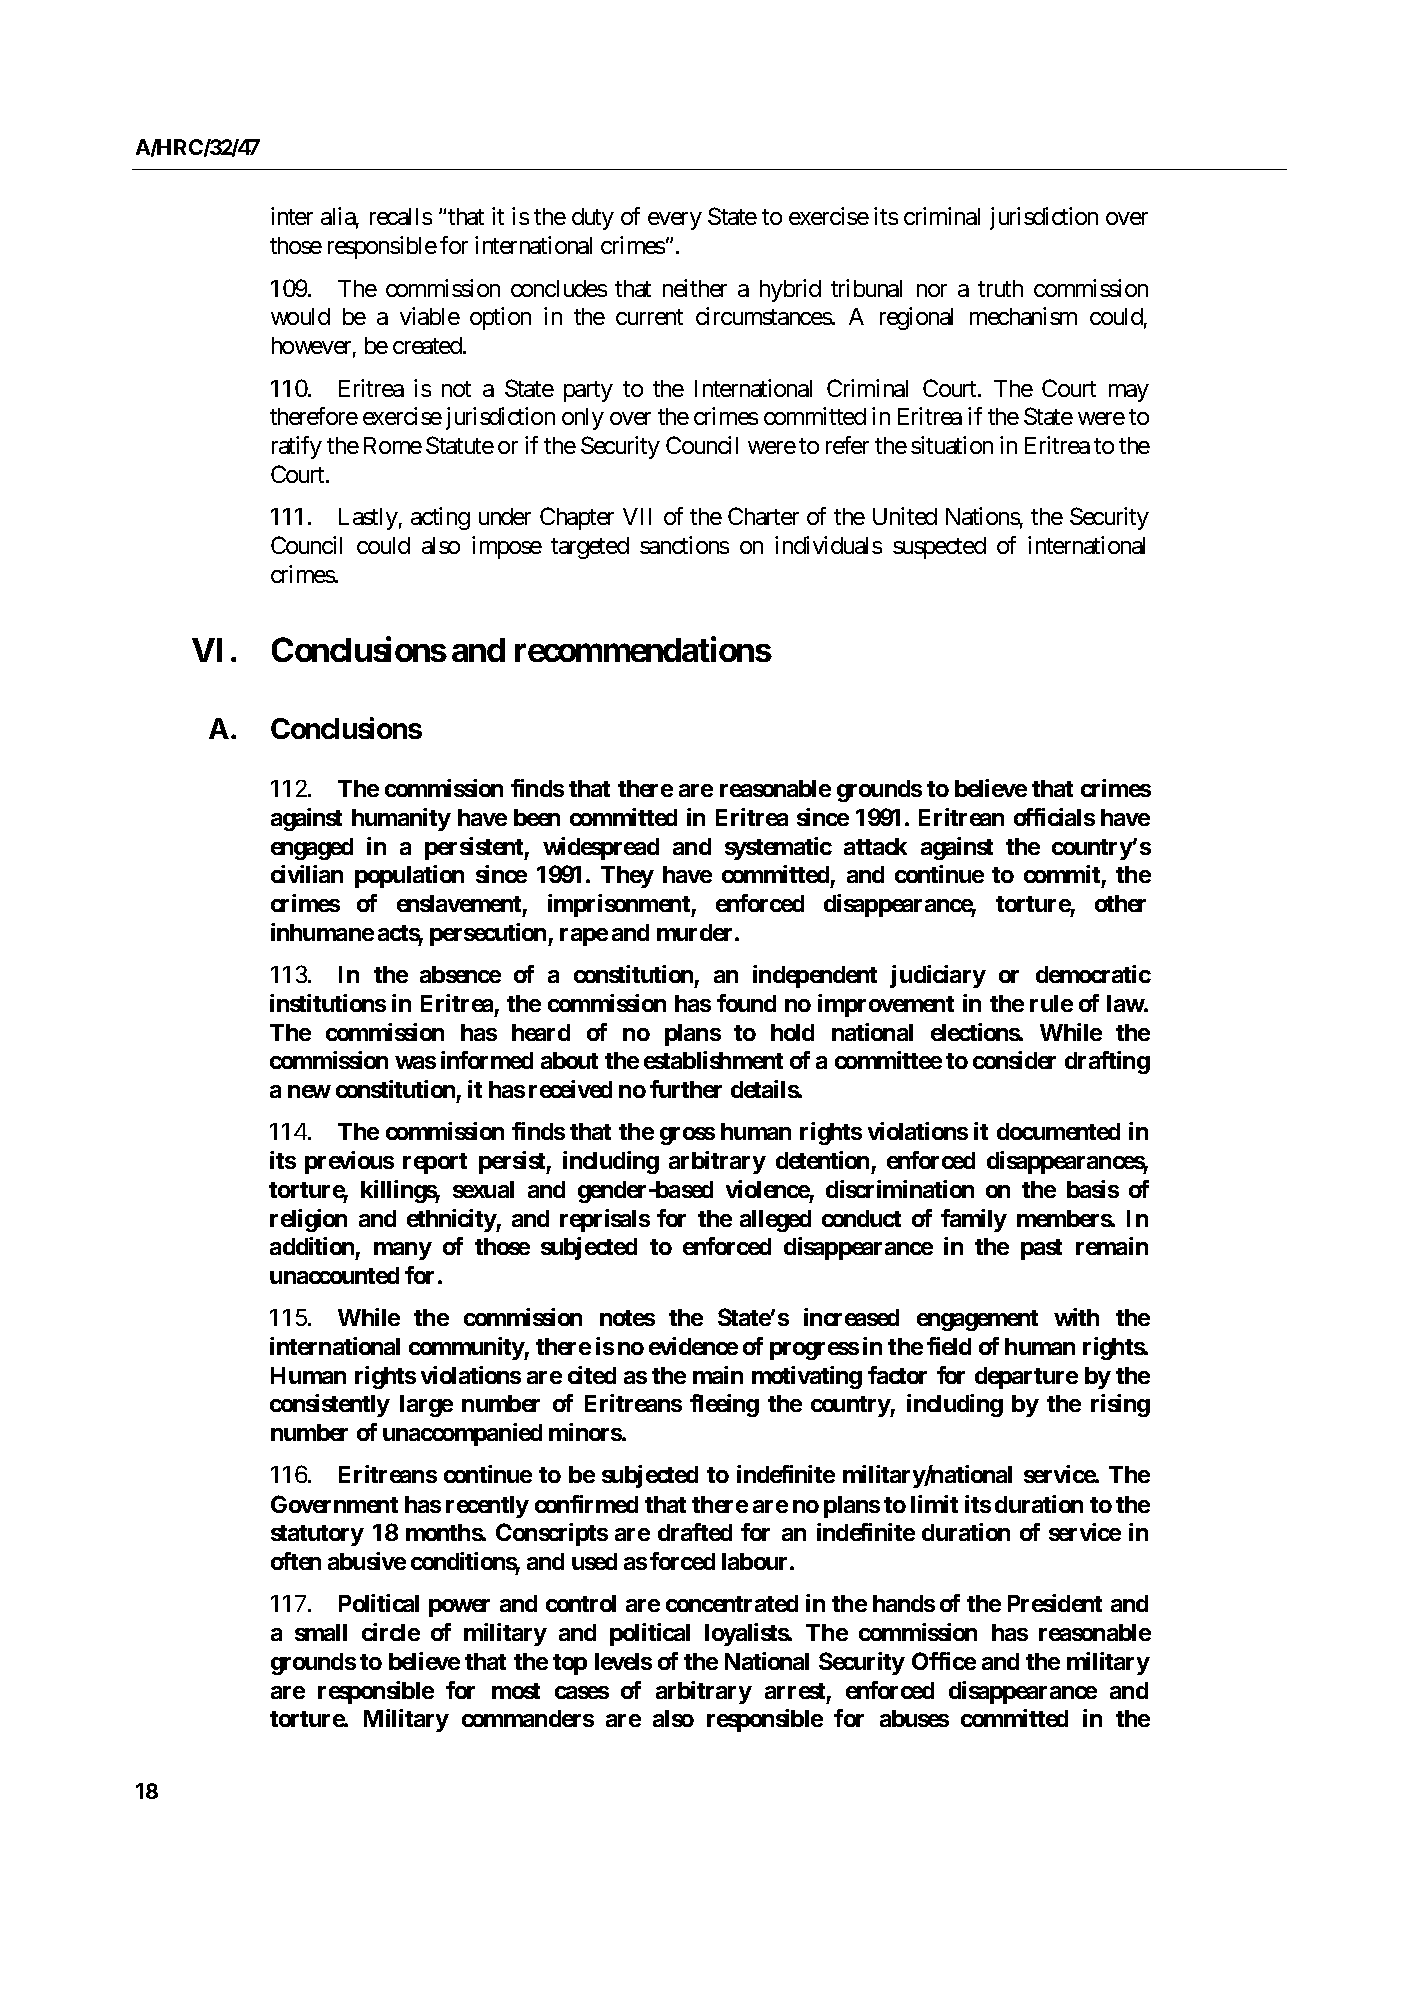  I want to click on viable, so click(430, 316).
